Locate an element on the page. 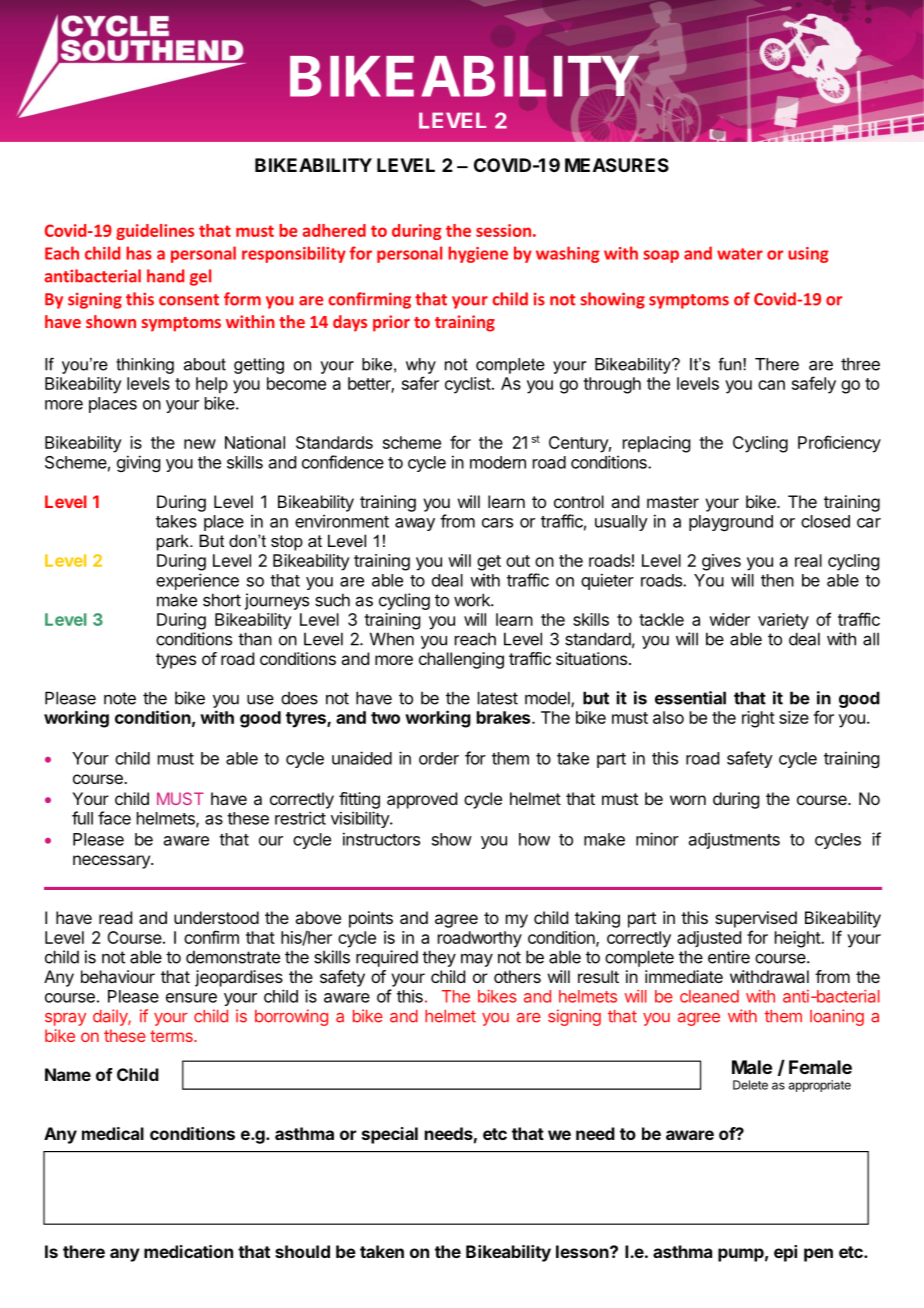  giving is located at coordinates (138, 463).
